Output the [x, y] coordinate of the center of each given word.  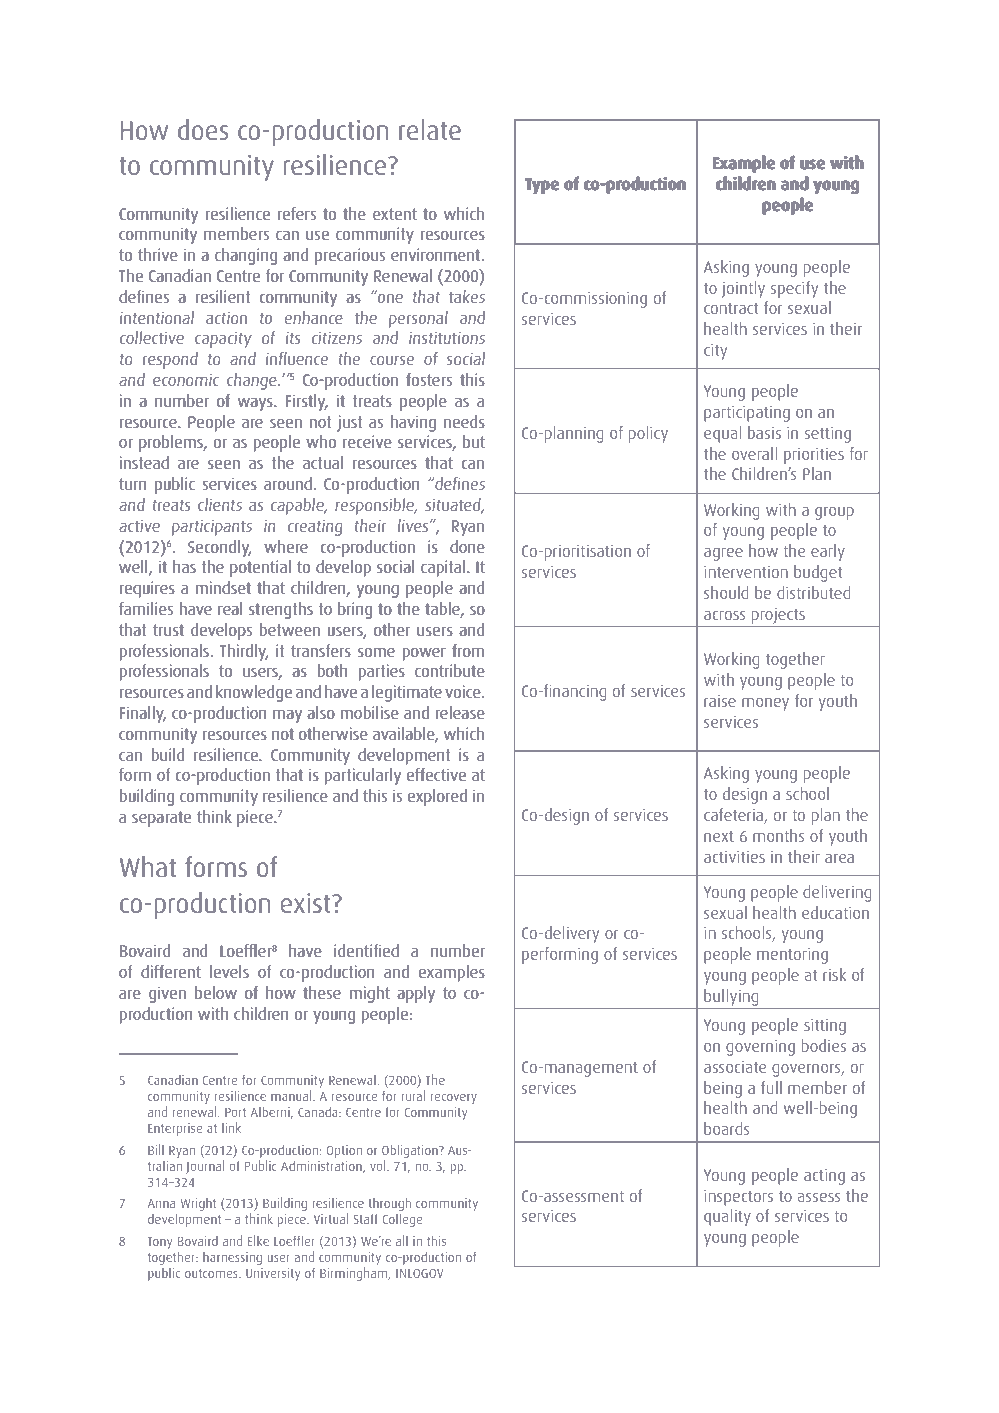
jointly [743, 289]
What [148, 866]
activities [734, 857]
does [203, 129]
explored [437, 797]
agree [723, 554]
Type [542, 186]
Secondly [219, 548]
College [402, 1220]
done [467, 546]
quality [727, 1217]
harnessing [232, 1258]
